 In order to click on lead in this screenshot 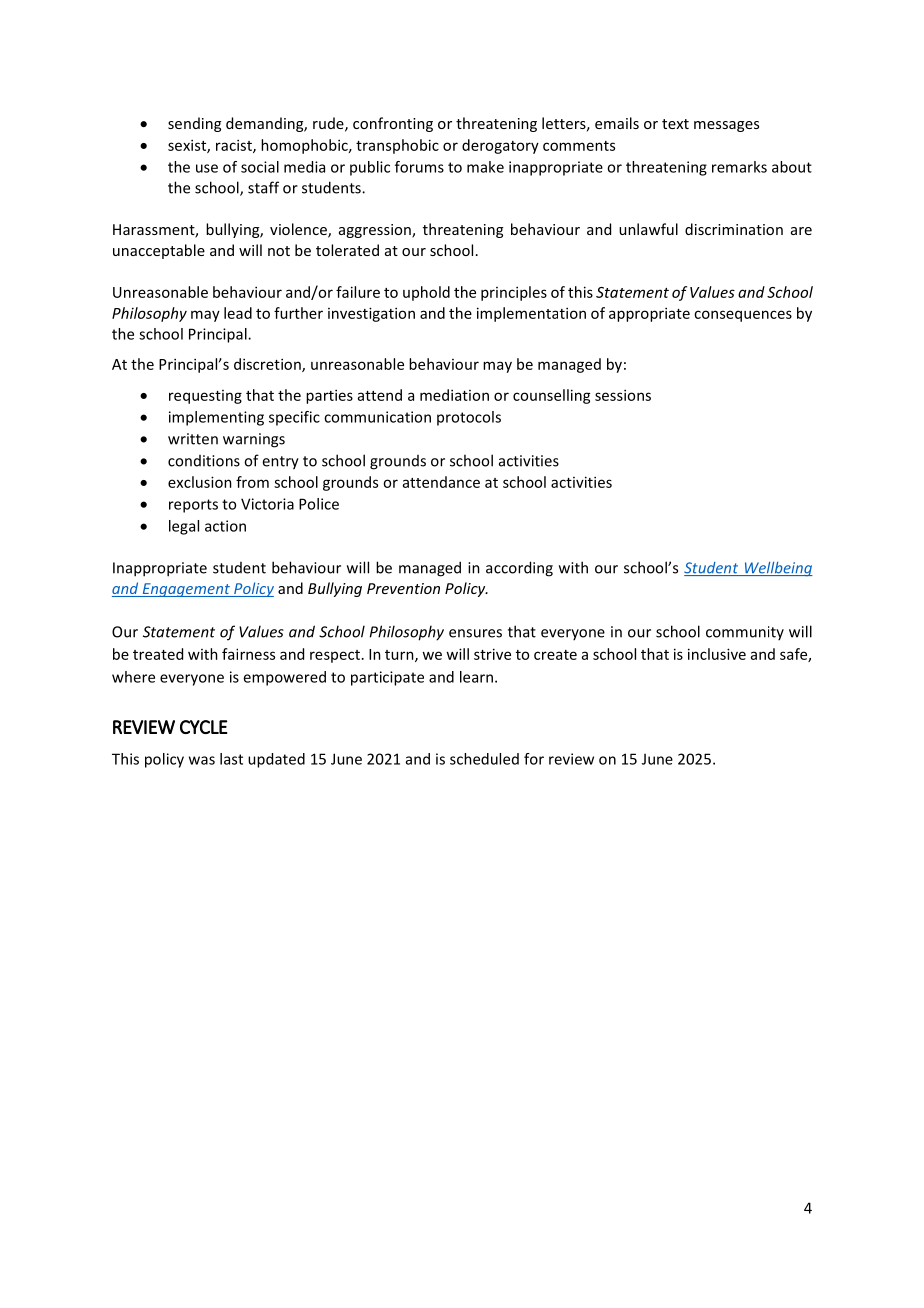, I will do `click(238, 313)`.
